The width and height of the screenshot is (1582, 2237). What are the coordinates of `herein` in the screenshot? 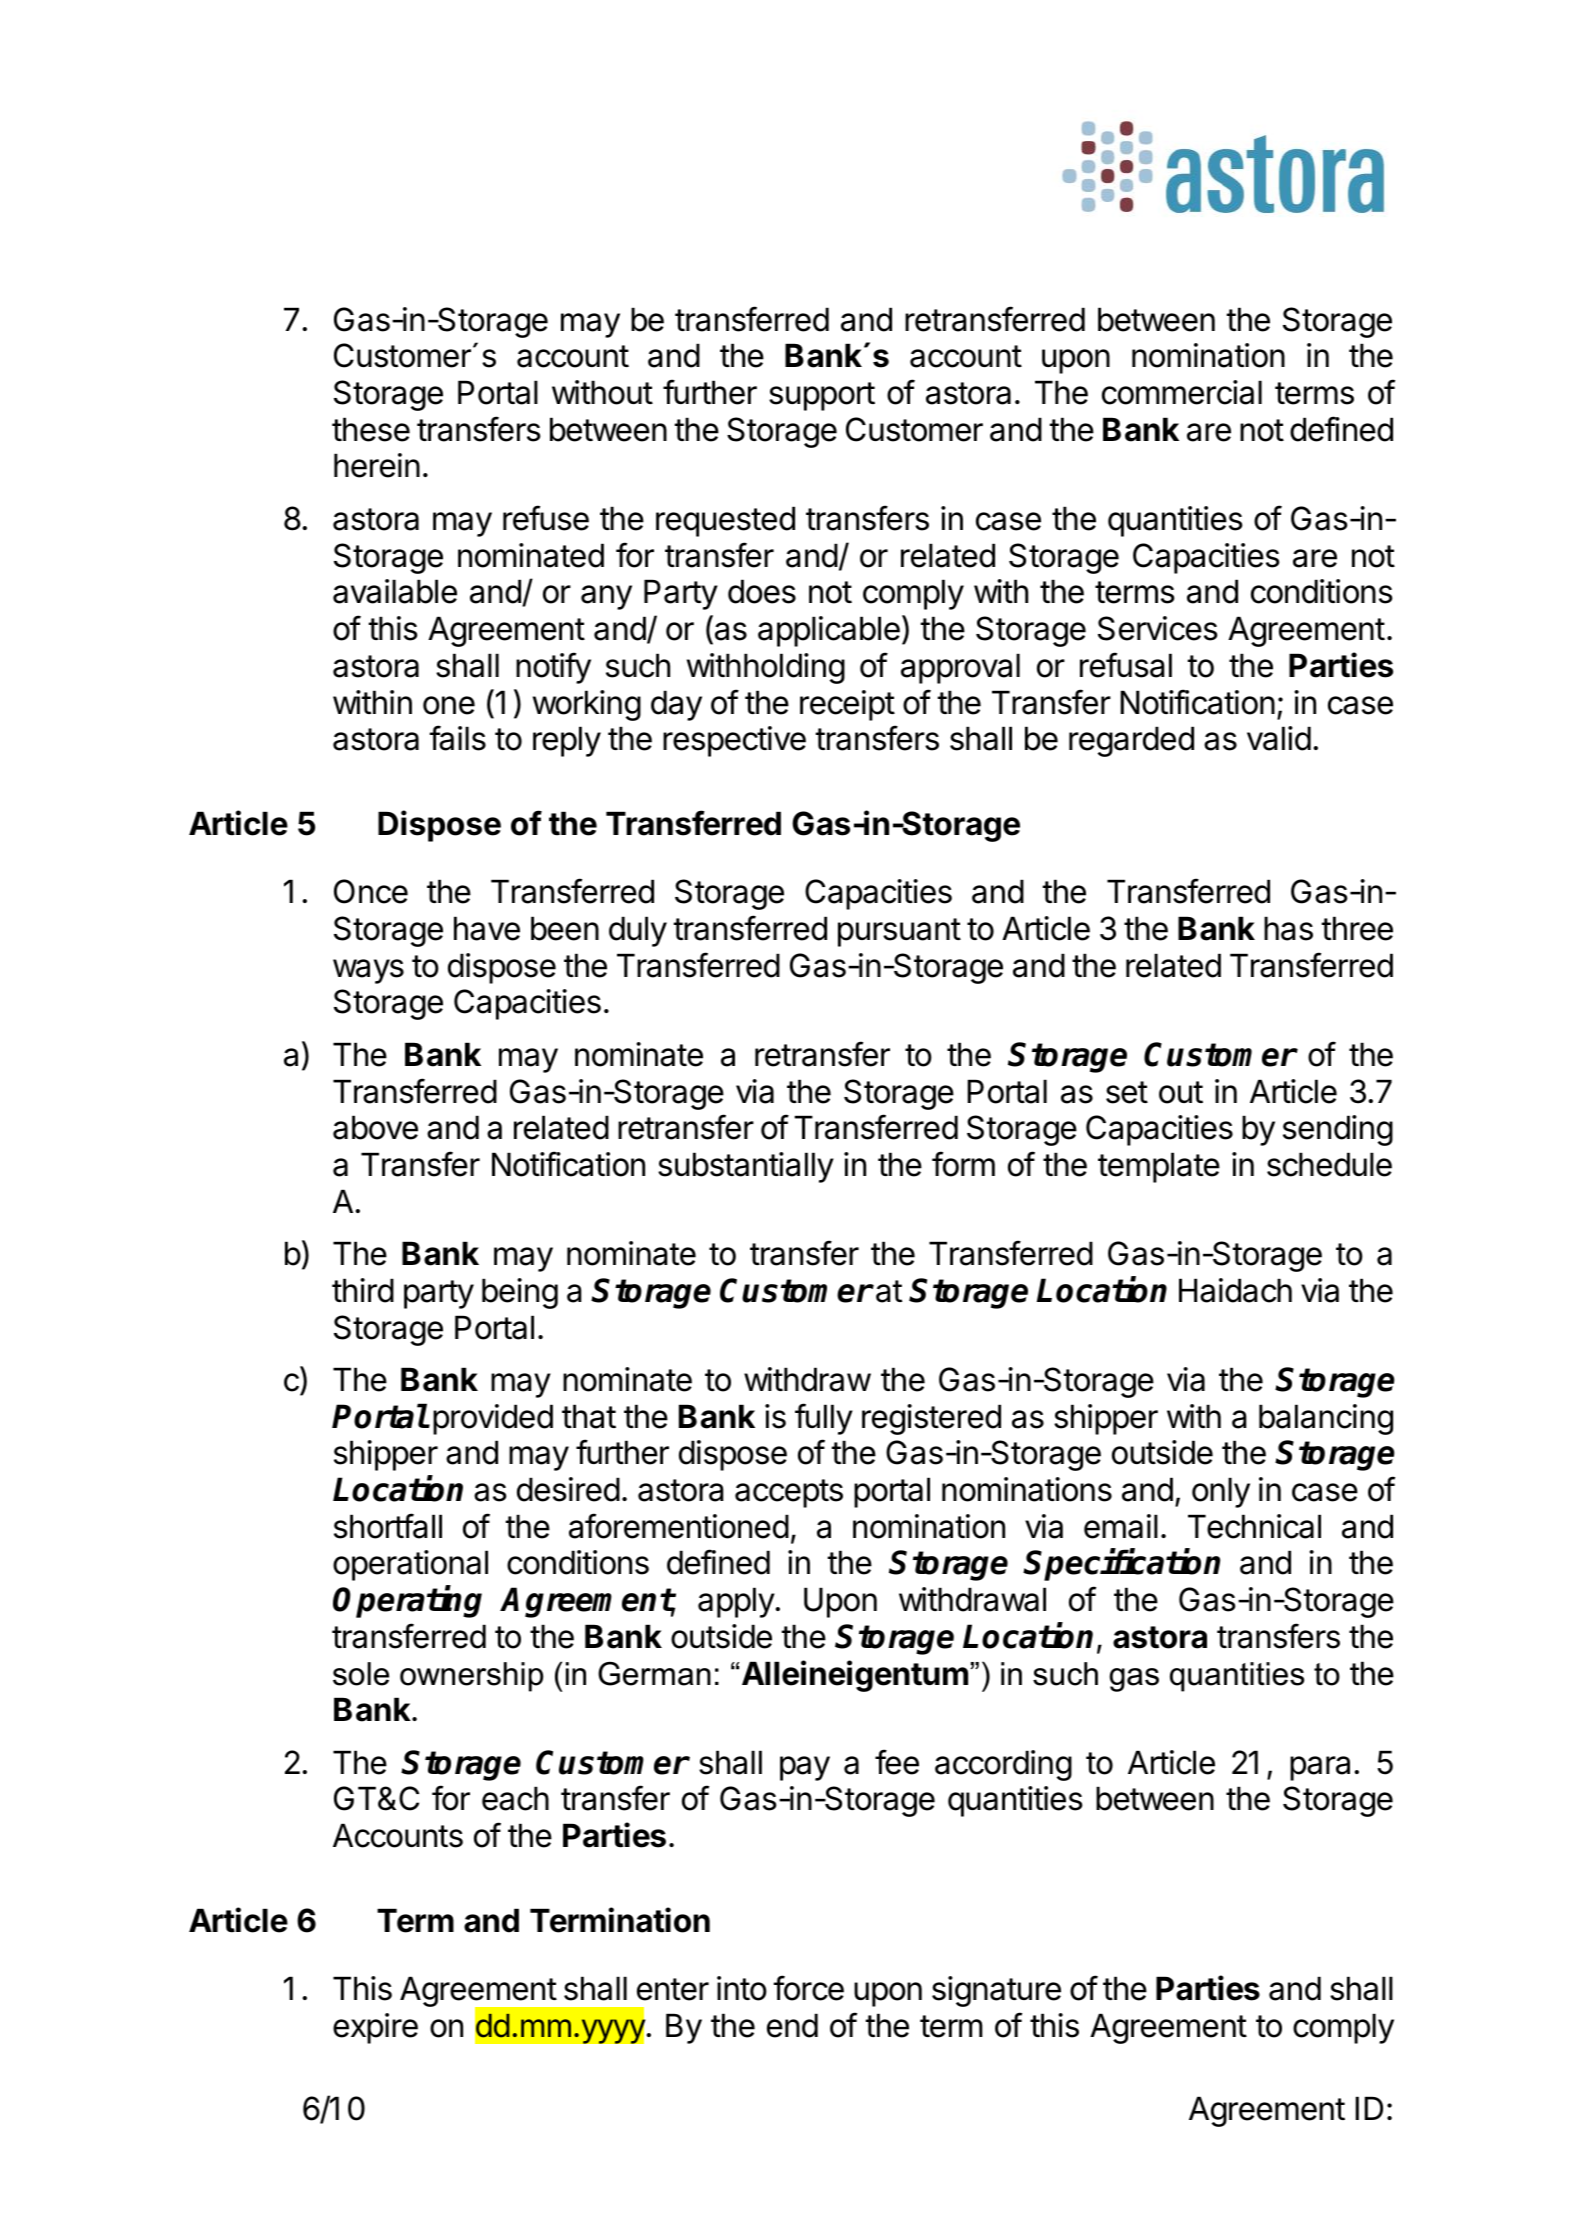 It's located at (377, 465).
